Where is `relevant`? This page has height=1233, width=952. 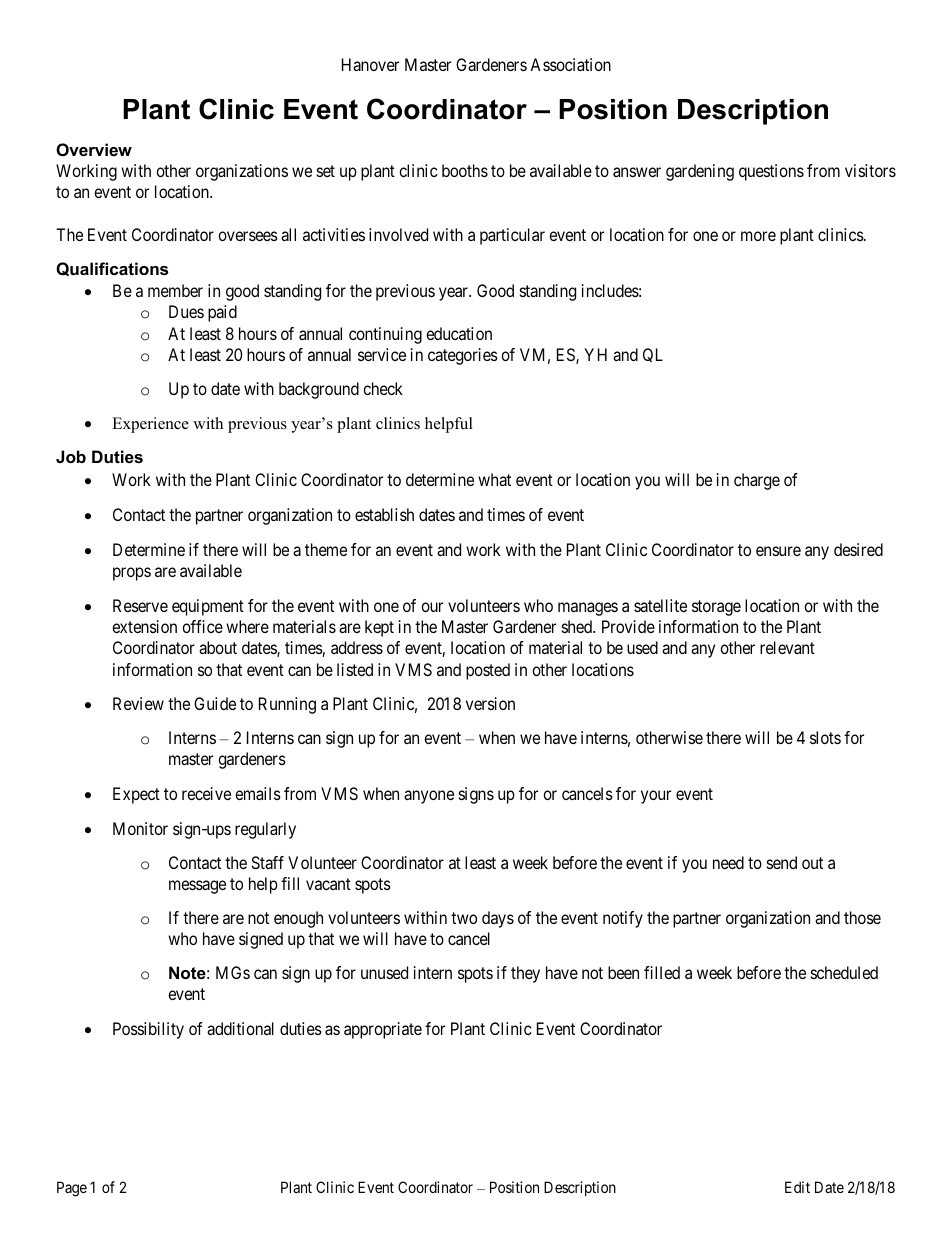 relevant is located at coordinates (787, 647).
